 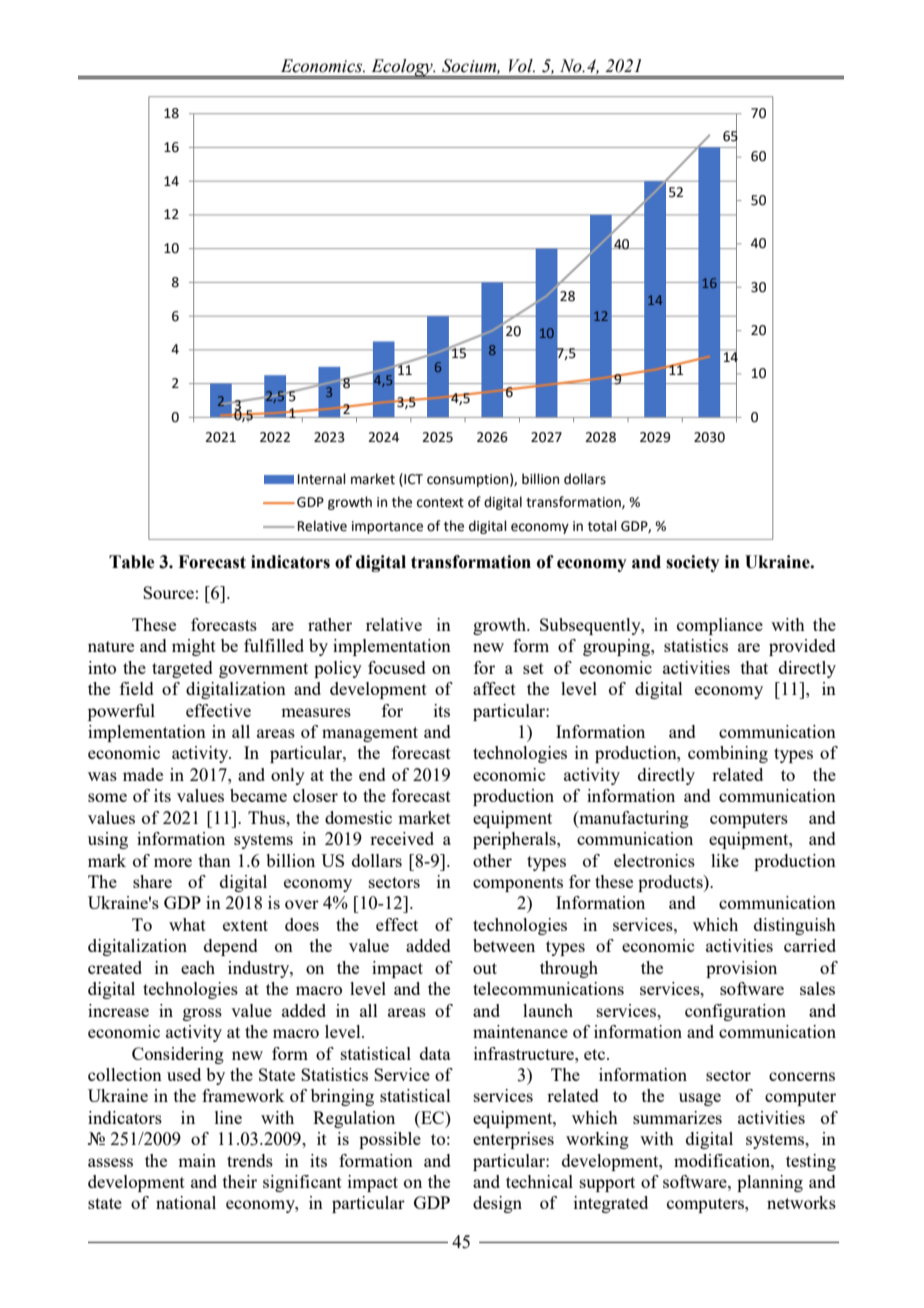 I want to click on ICT, so click(x=412, y=479).
